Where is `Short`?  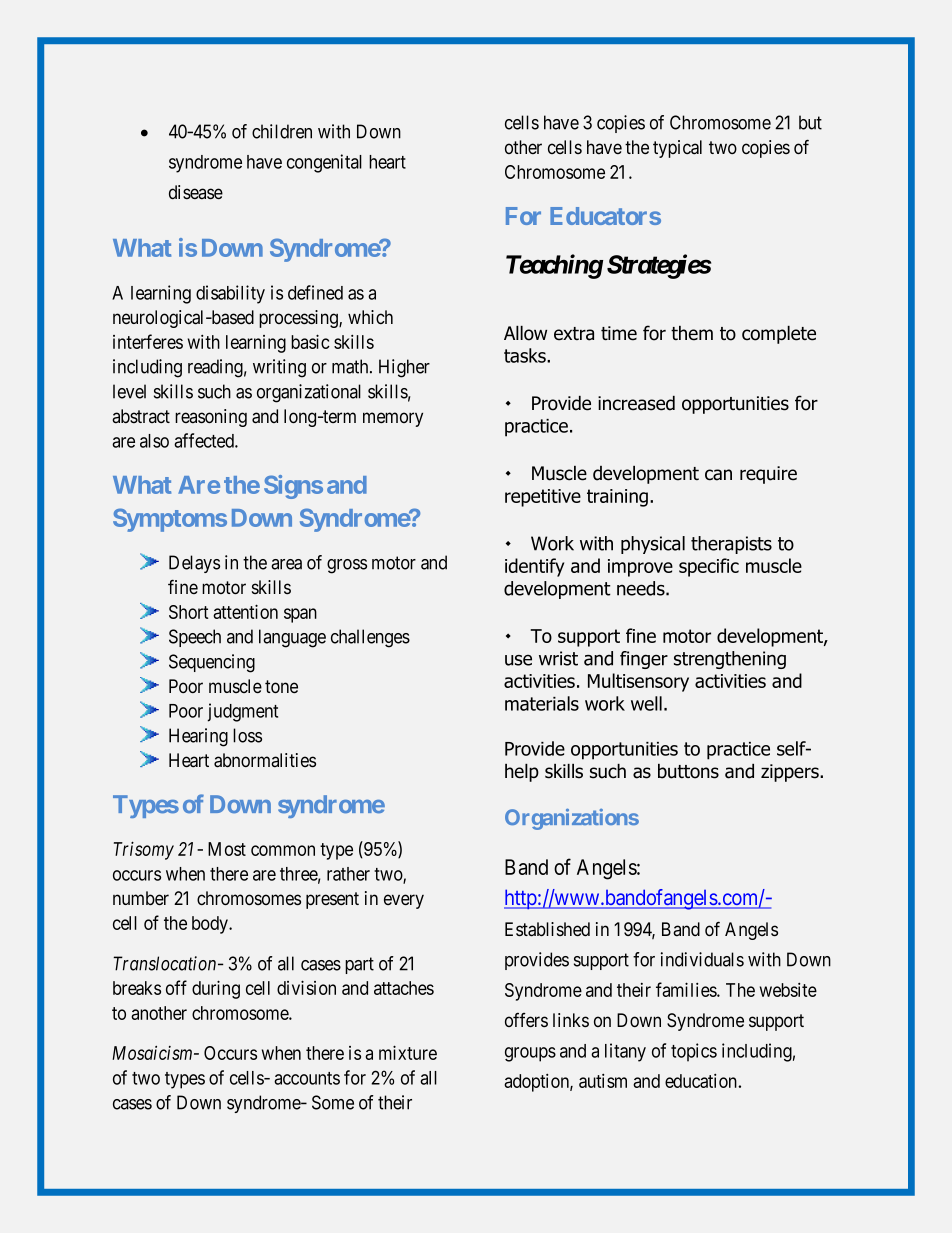 Short is located at coordinates (188, 612).
